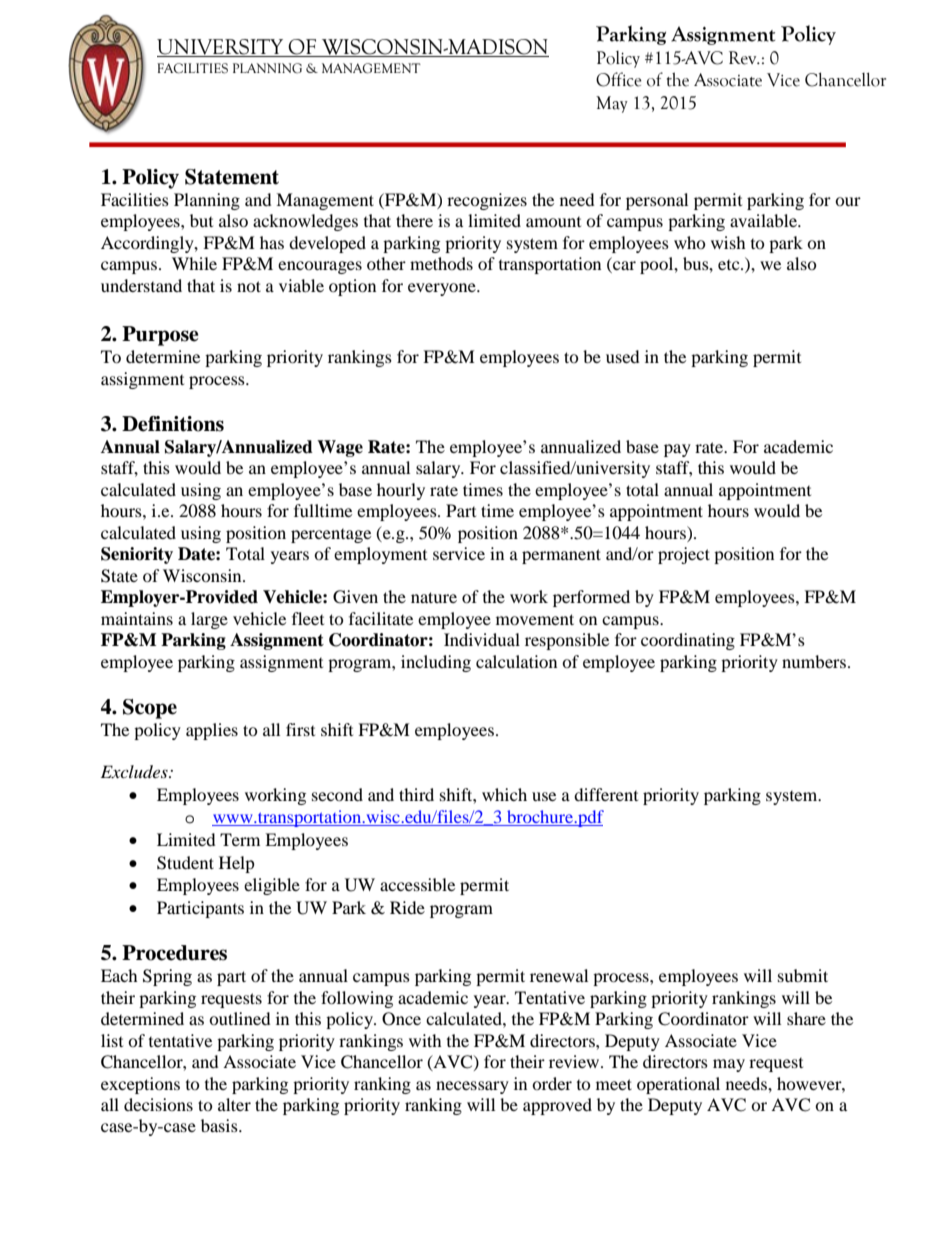  Describe the element at coordinates (678, 1085) in the screenshot. I see `operational` at that location.
